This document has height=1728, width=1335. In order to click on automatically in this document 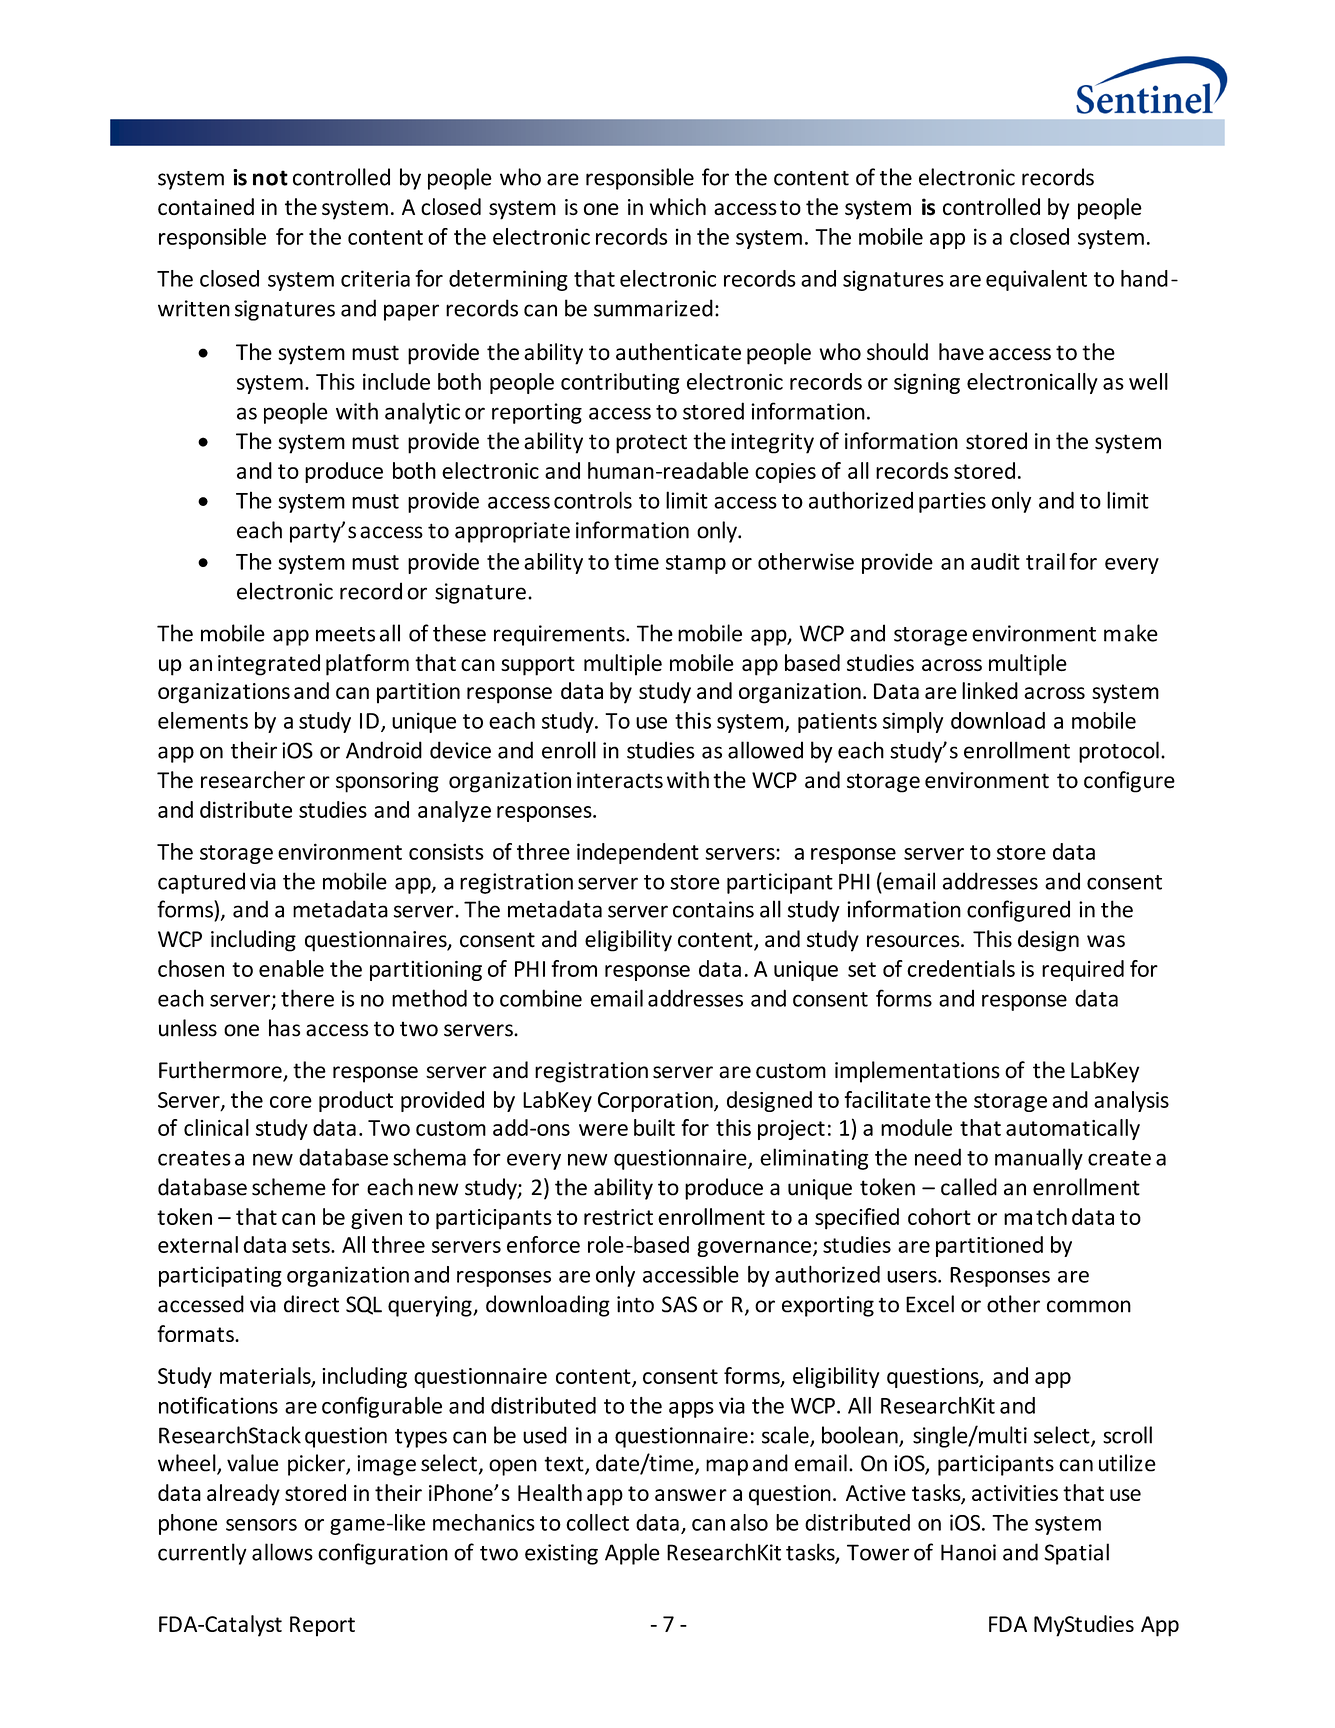, I will do `click(1073, 1129)`.
